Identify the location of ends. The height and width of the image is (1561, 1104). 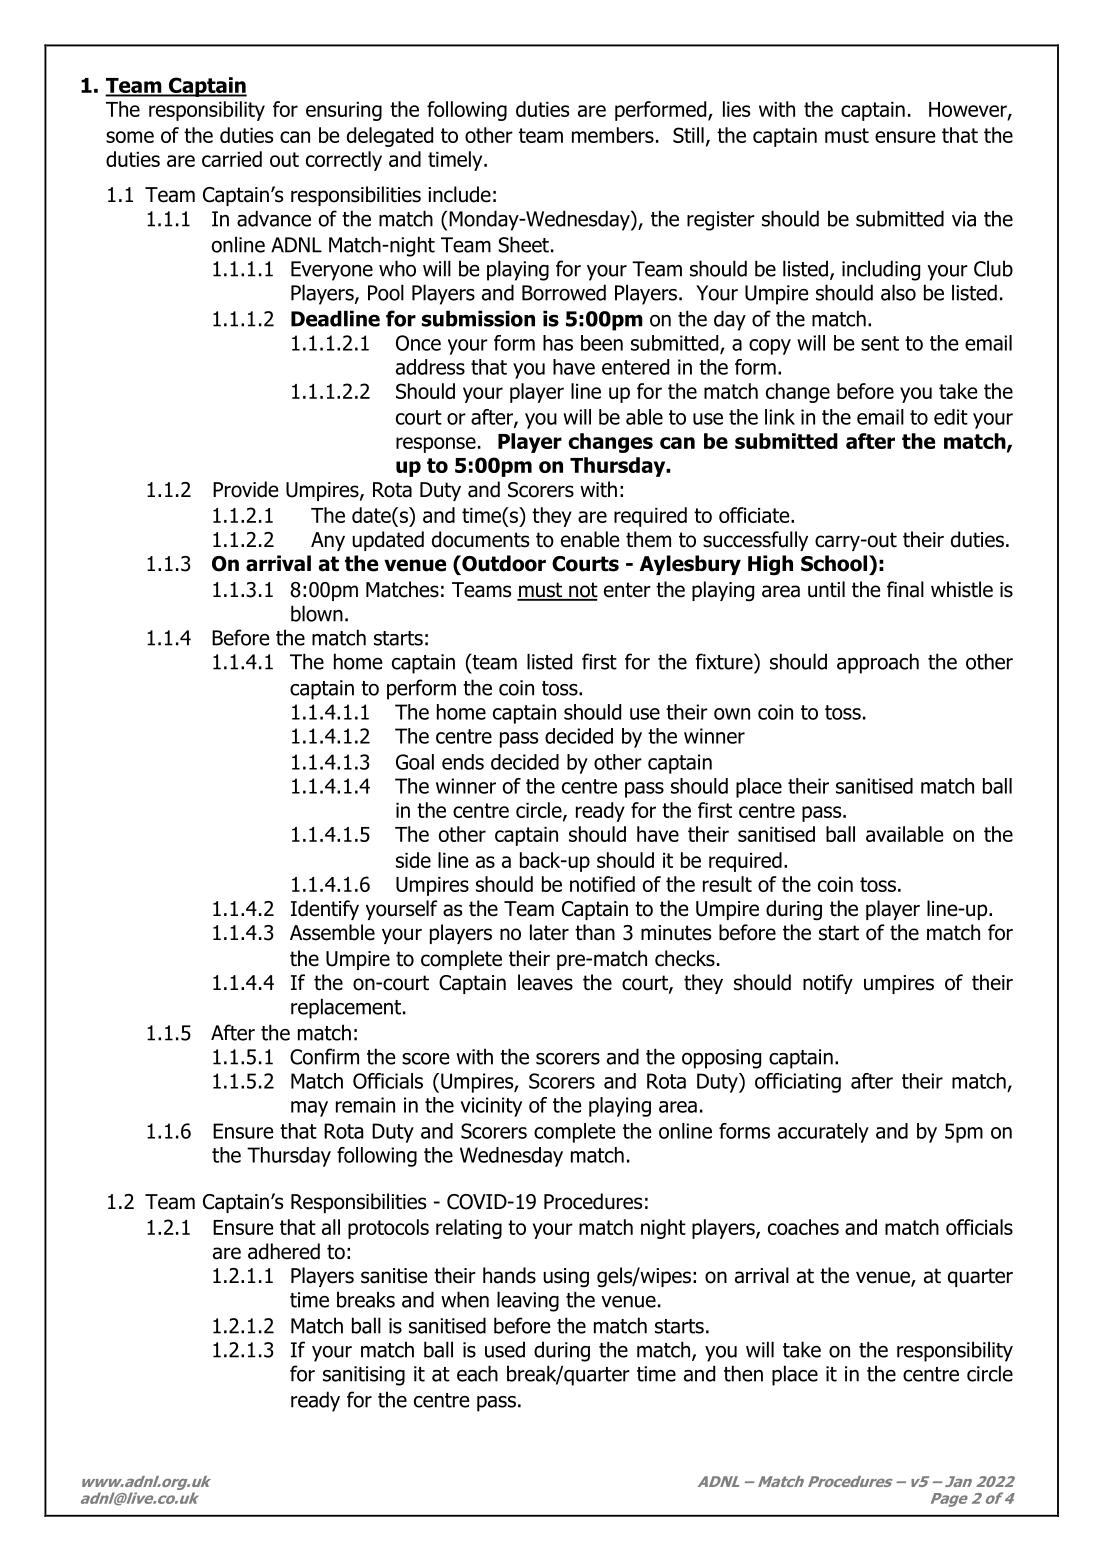
(463, 762).
